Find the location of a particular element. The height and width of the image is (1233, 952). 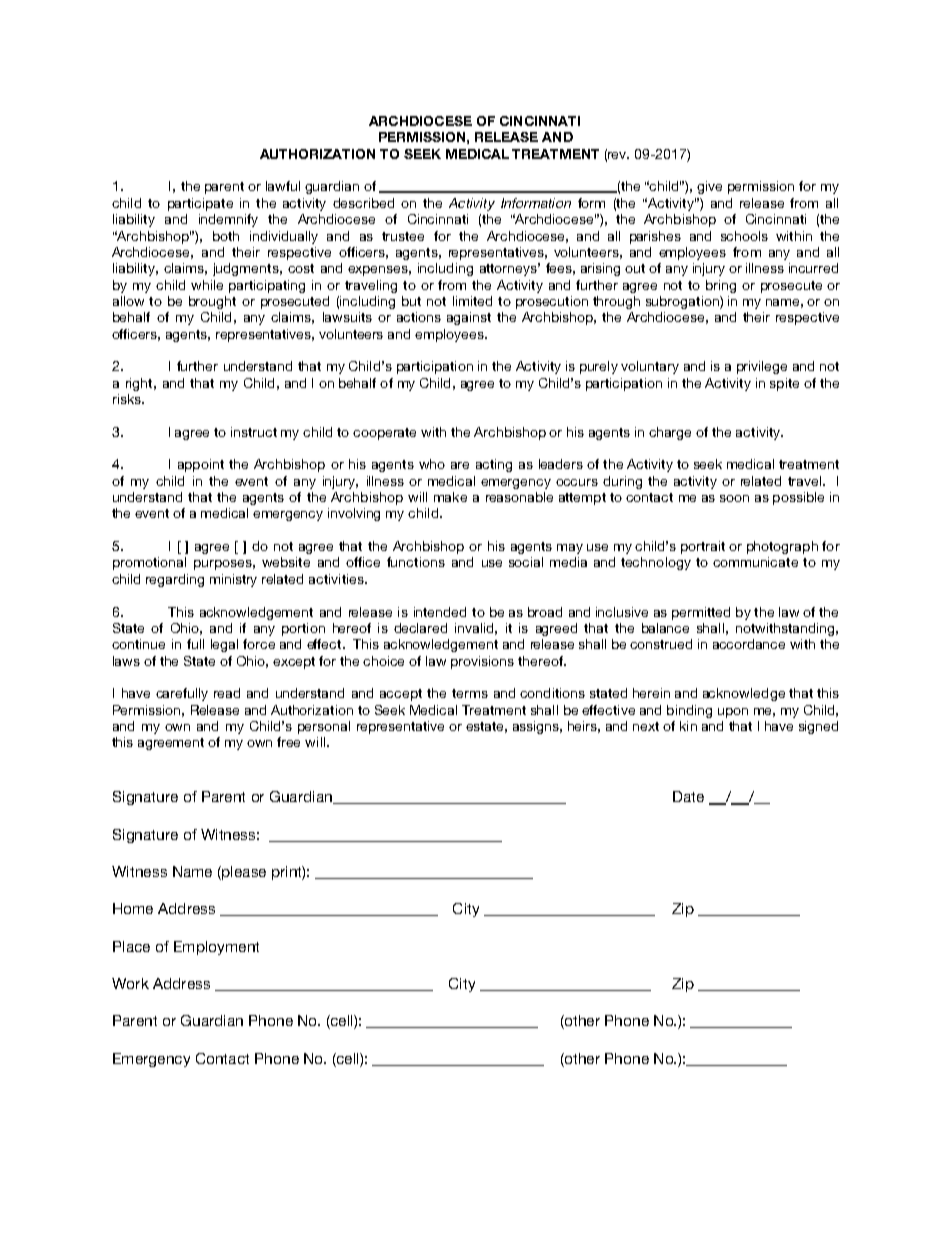

ministry is located at coordinates (233, 580).
